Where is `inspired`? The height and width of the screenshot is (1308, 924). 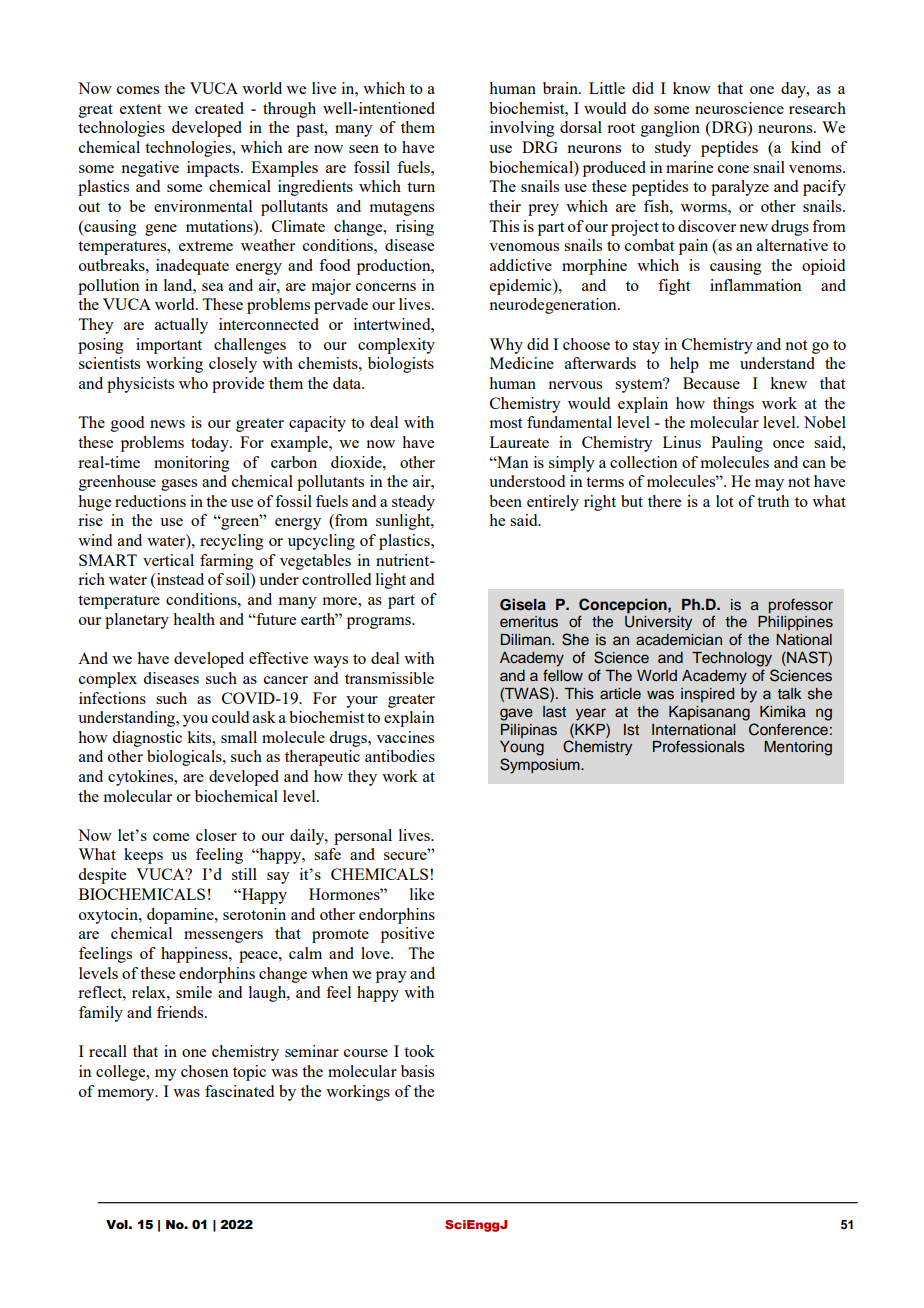 inspired is located at coordinates (707, 695).
